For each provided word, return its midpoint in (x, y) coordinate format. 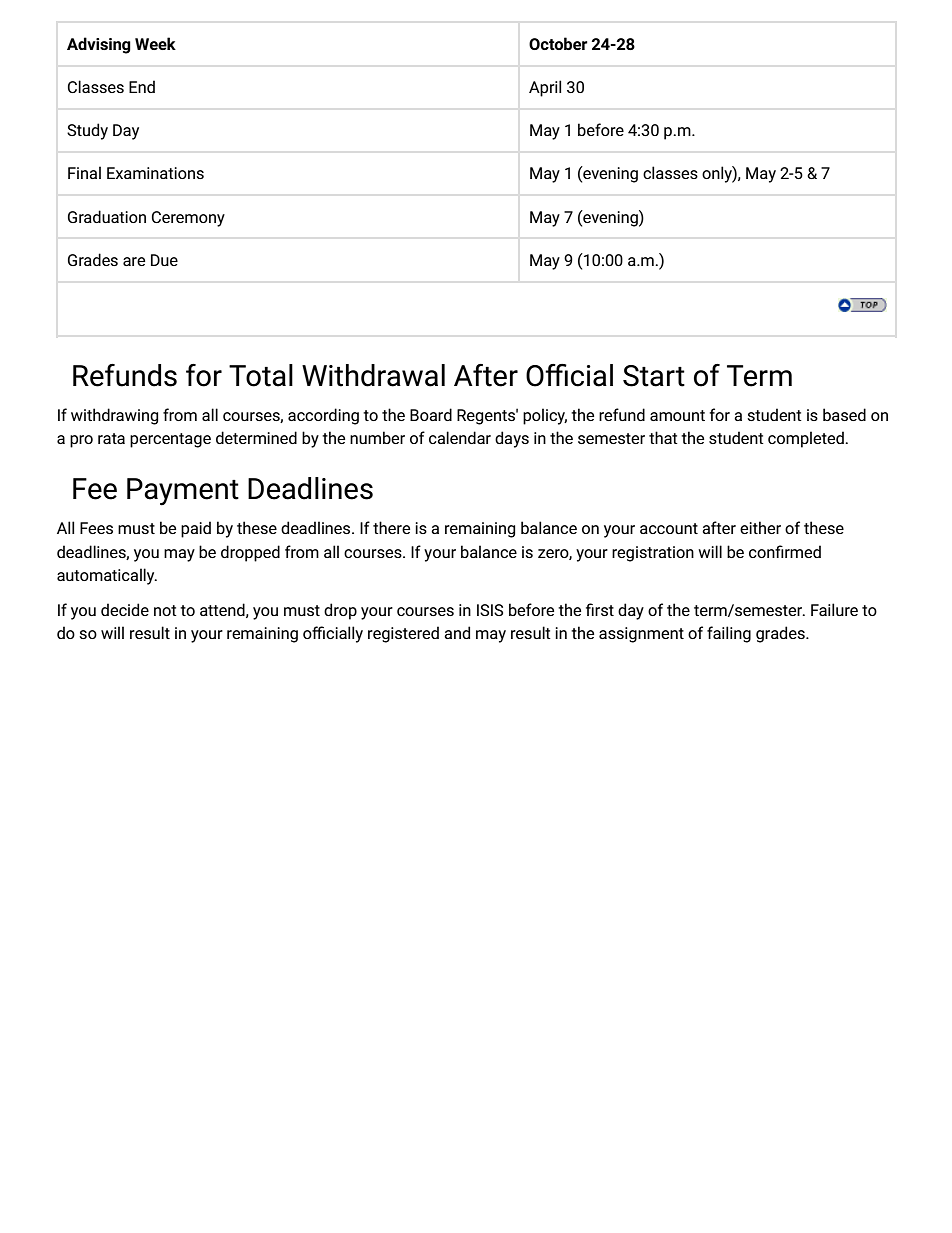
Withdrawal (373, 375)
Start (654, 376)
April (545, 88)
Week (155, 43)
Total (261, 375)
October (558, 43)
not (165, 610)
